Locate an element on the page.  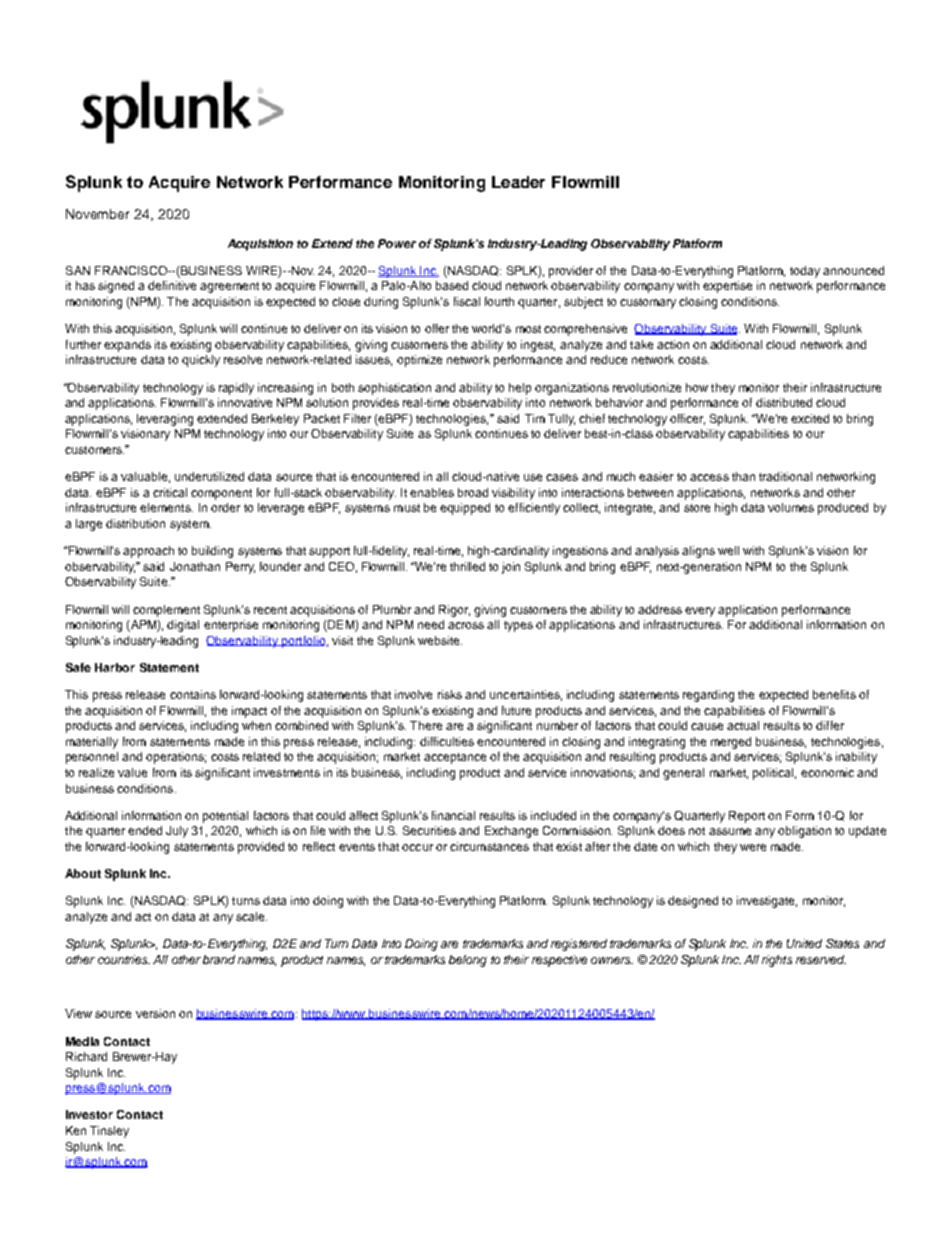
equipped is located at coordinates (465, 509).
